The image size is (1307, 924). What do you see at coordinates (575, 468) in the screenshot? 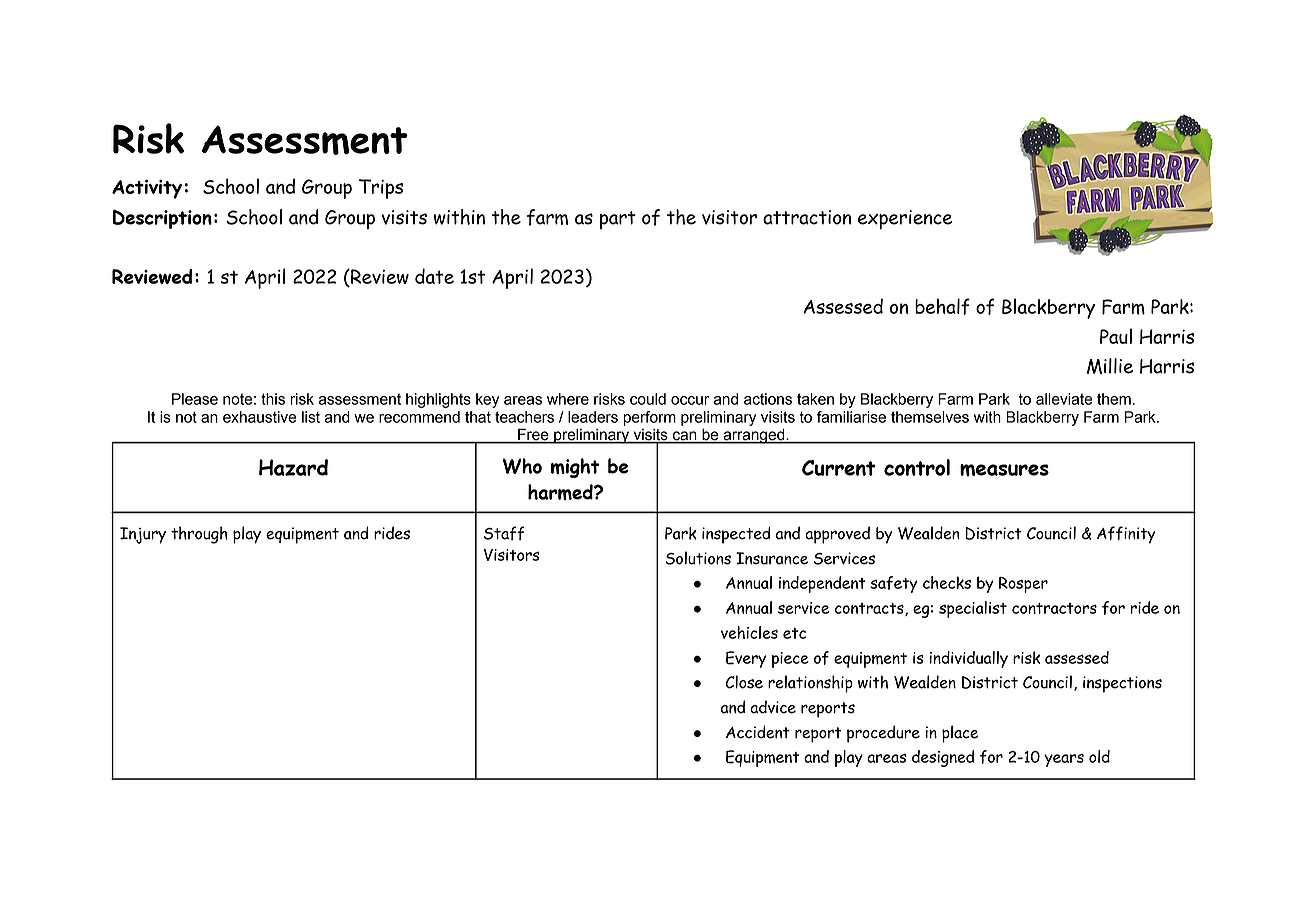
I see `might` at bounding box center [575, 468].
